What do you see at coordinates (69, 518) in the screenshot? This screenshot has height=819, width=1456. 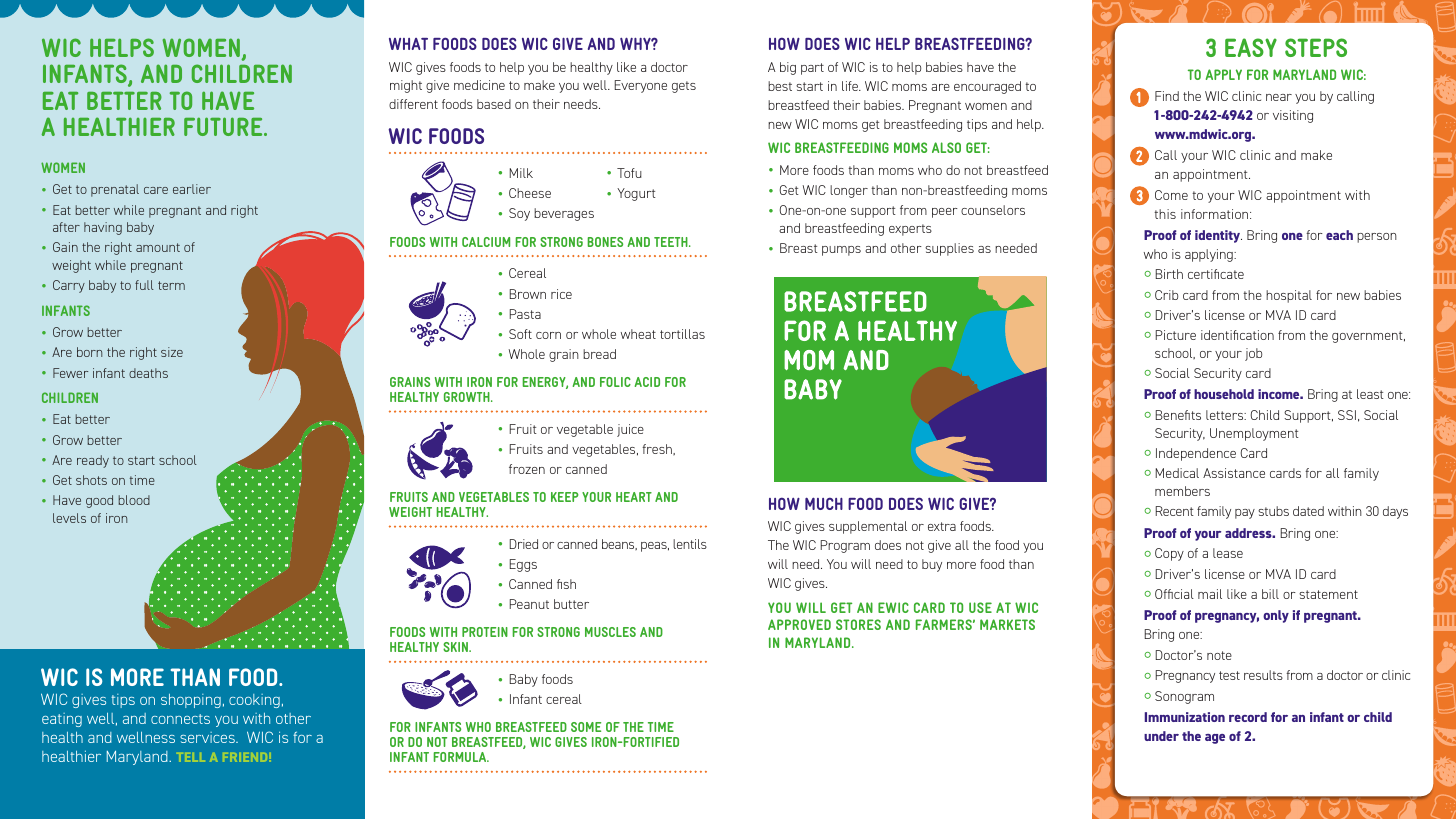 I see `levels` at bounding box center [69, 518].
